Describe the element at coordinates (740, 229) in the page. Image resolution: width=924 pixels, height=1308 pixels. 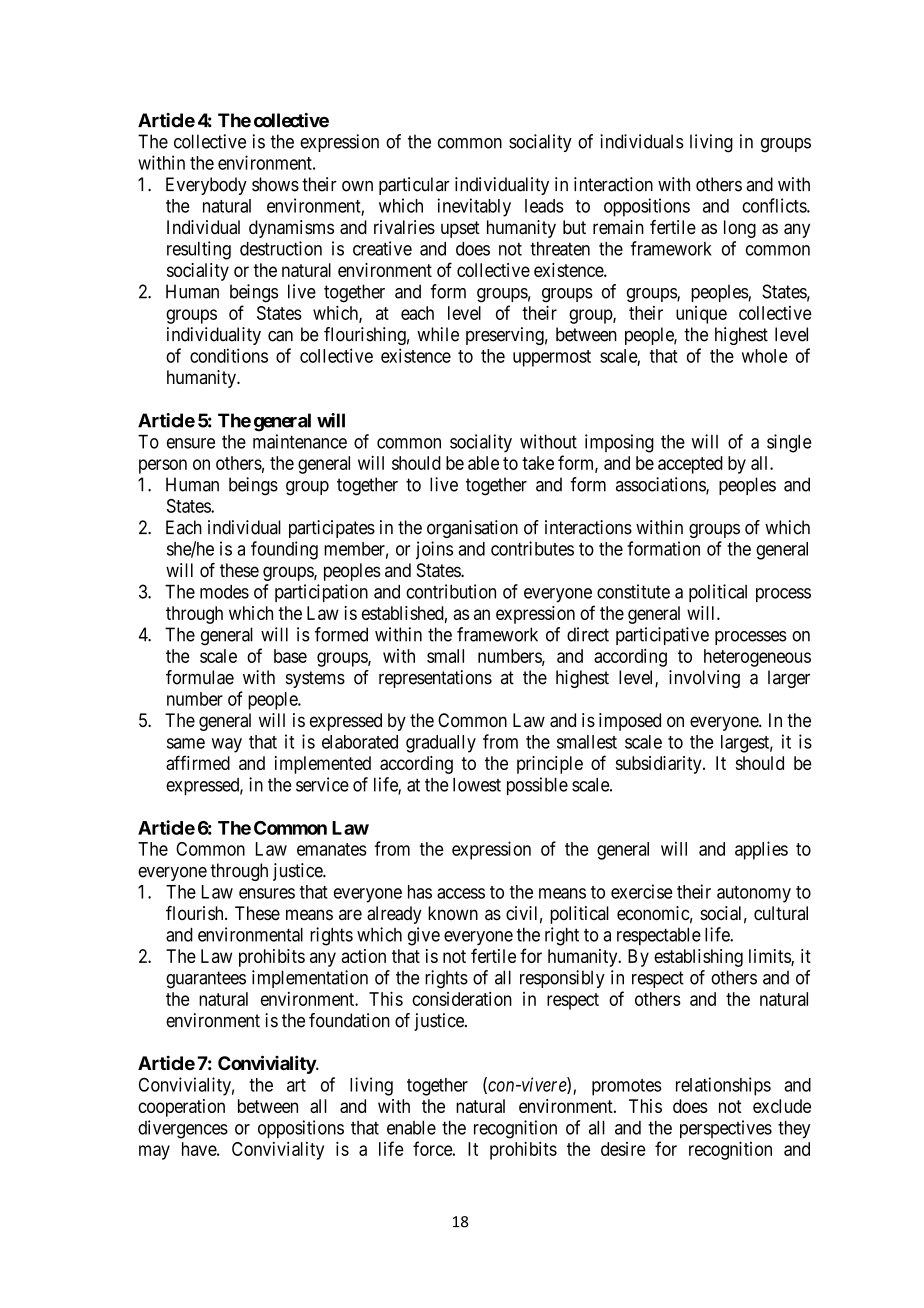
I see `long` at that location.
